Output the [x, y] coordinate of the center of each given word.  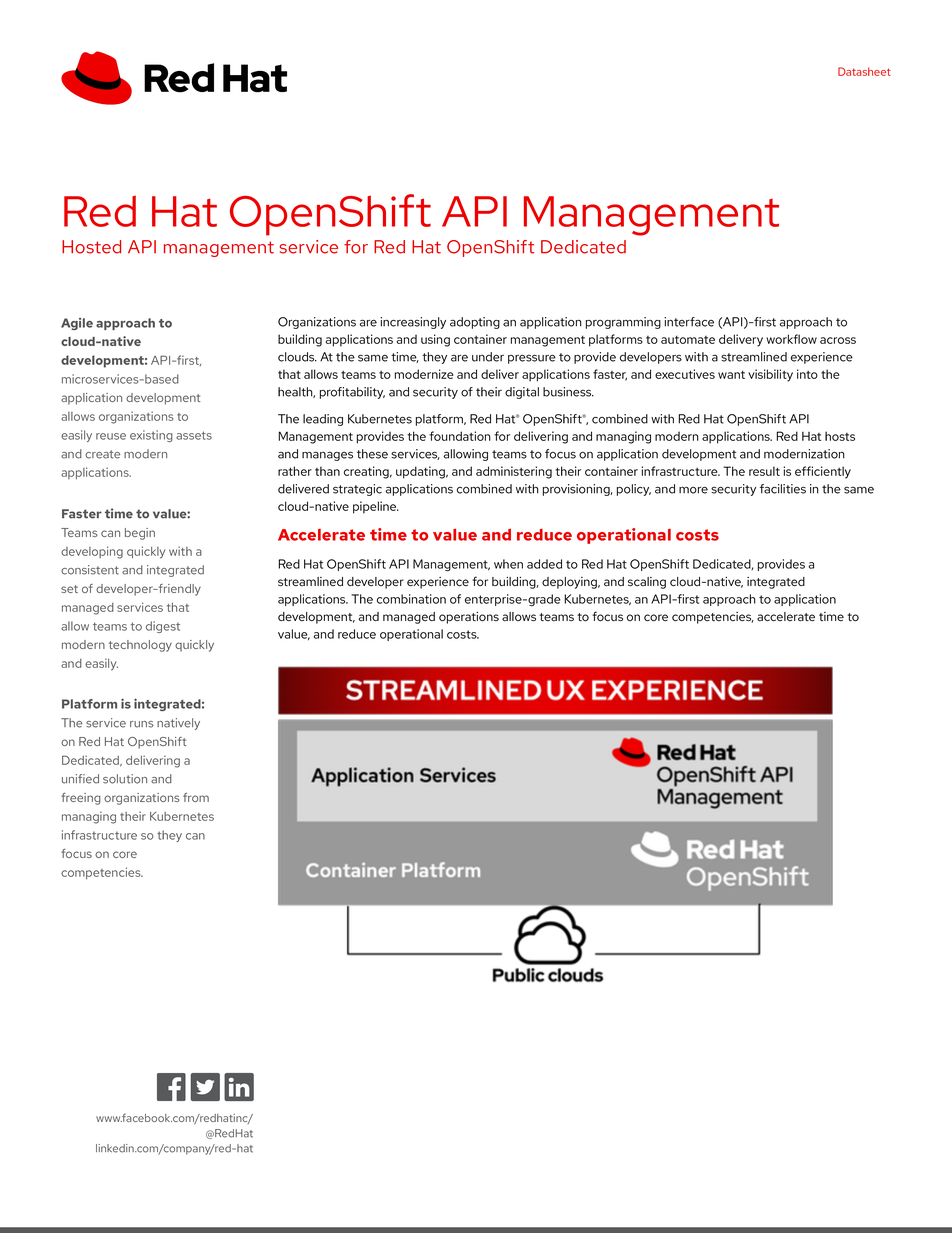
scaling [647, 583]
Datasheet [864, 71]
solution [125, 779]
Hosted [91, 247]
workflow [791, 339]
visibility [770, 375]
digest [163, 627]
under [488, 357]
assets [194, 435]
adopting [475, 323]
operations [469, 618]
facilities [783, 489]
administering [514, 472]
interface [689, 322]
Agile [77, 324]
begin [140, 534]
